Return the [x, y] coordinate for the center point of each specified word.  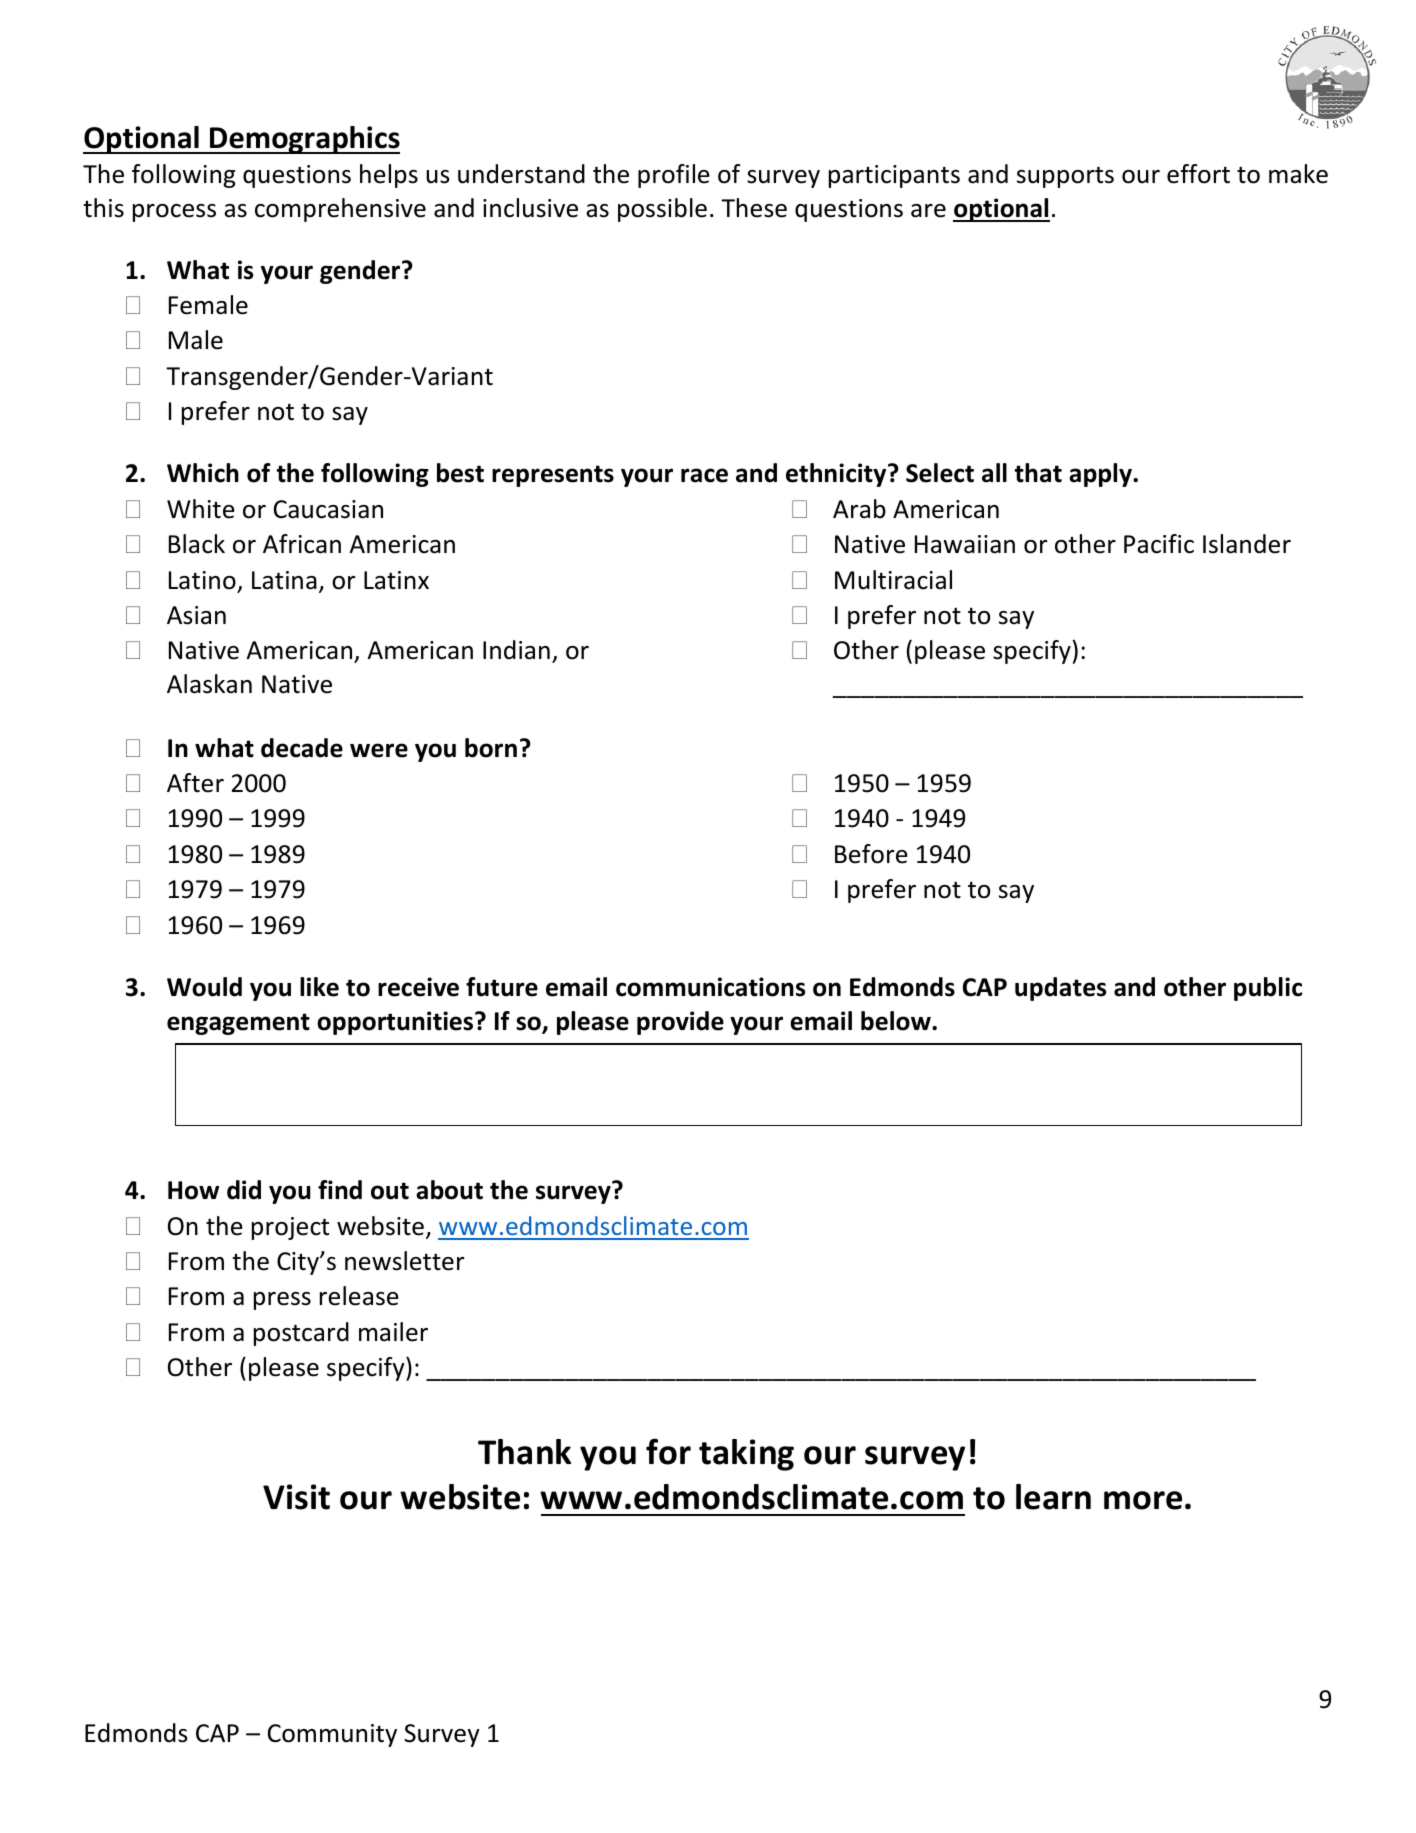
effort [1198, 174]
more [1143, 1500]
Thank [524, 1452]
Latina [284, 580]
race [704, 475]
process [174, 213]
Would [204, 987]
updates [1060, 989]
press [282, 1301]
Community [332, 1735]
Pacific [1159, 544]
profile [674, 176]
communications [710, 987]
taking [746, 1455]
